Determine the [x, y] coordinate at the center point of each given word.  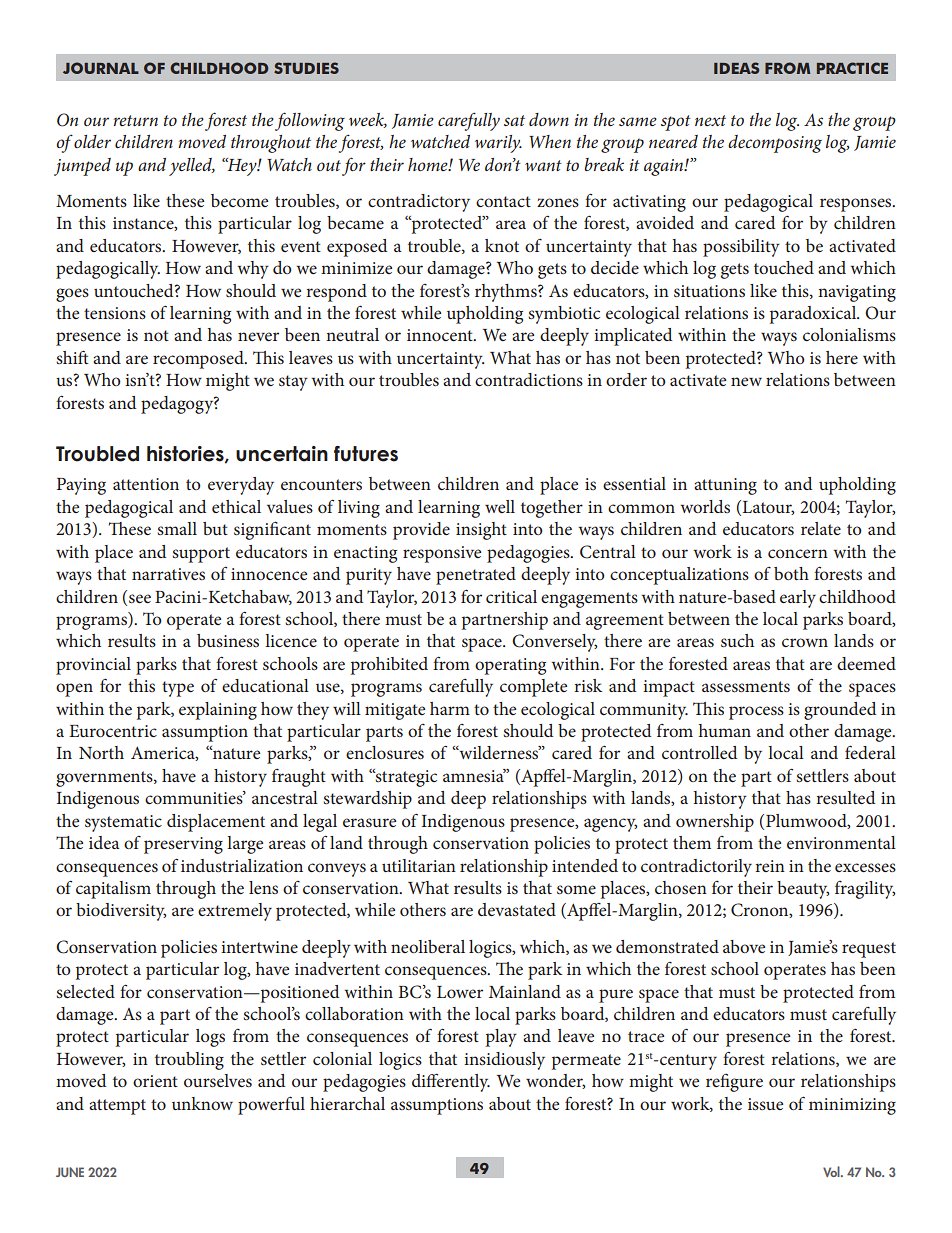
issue [765, 1104]
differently [451, 1082]
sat [514, 120]
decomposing [775, 144]
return [135, 120]
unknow [202, 1103]
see [140, 598]
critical [511, 596]
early [798, 599]
